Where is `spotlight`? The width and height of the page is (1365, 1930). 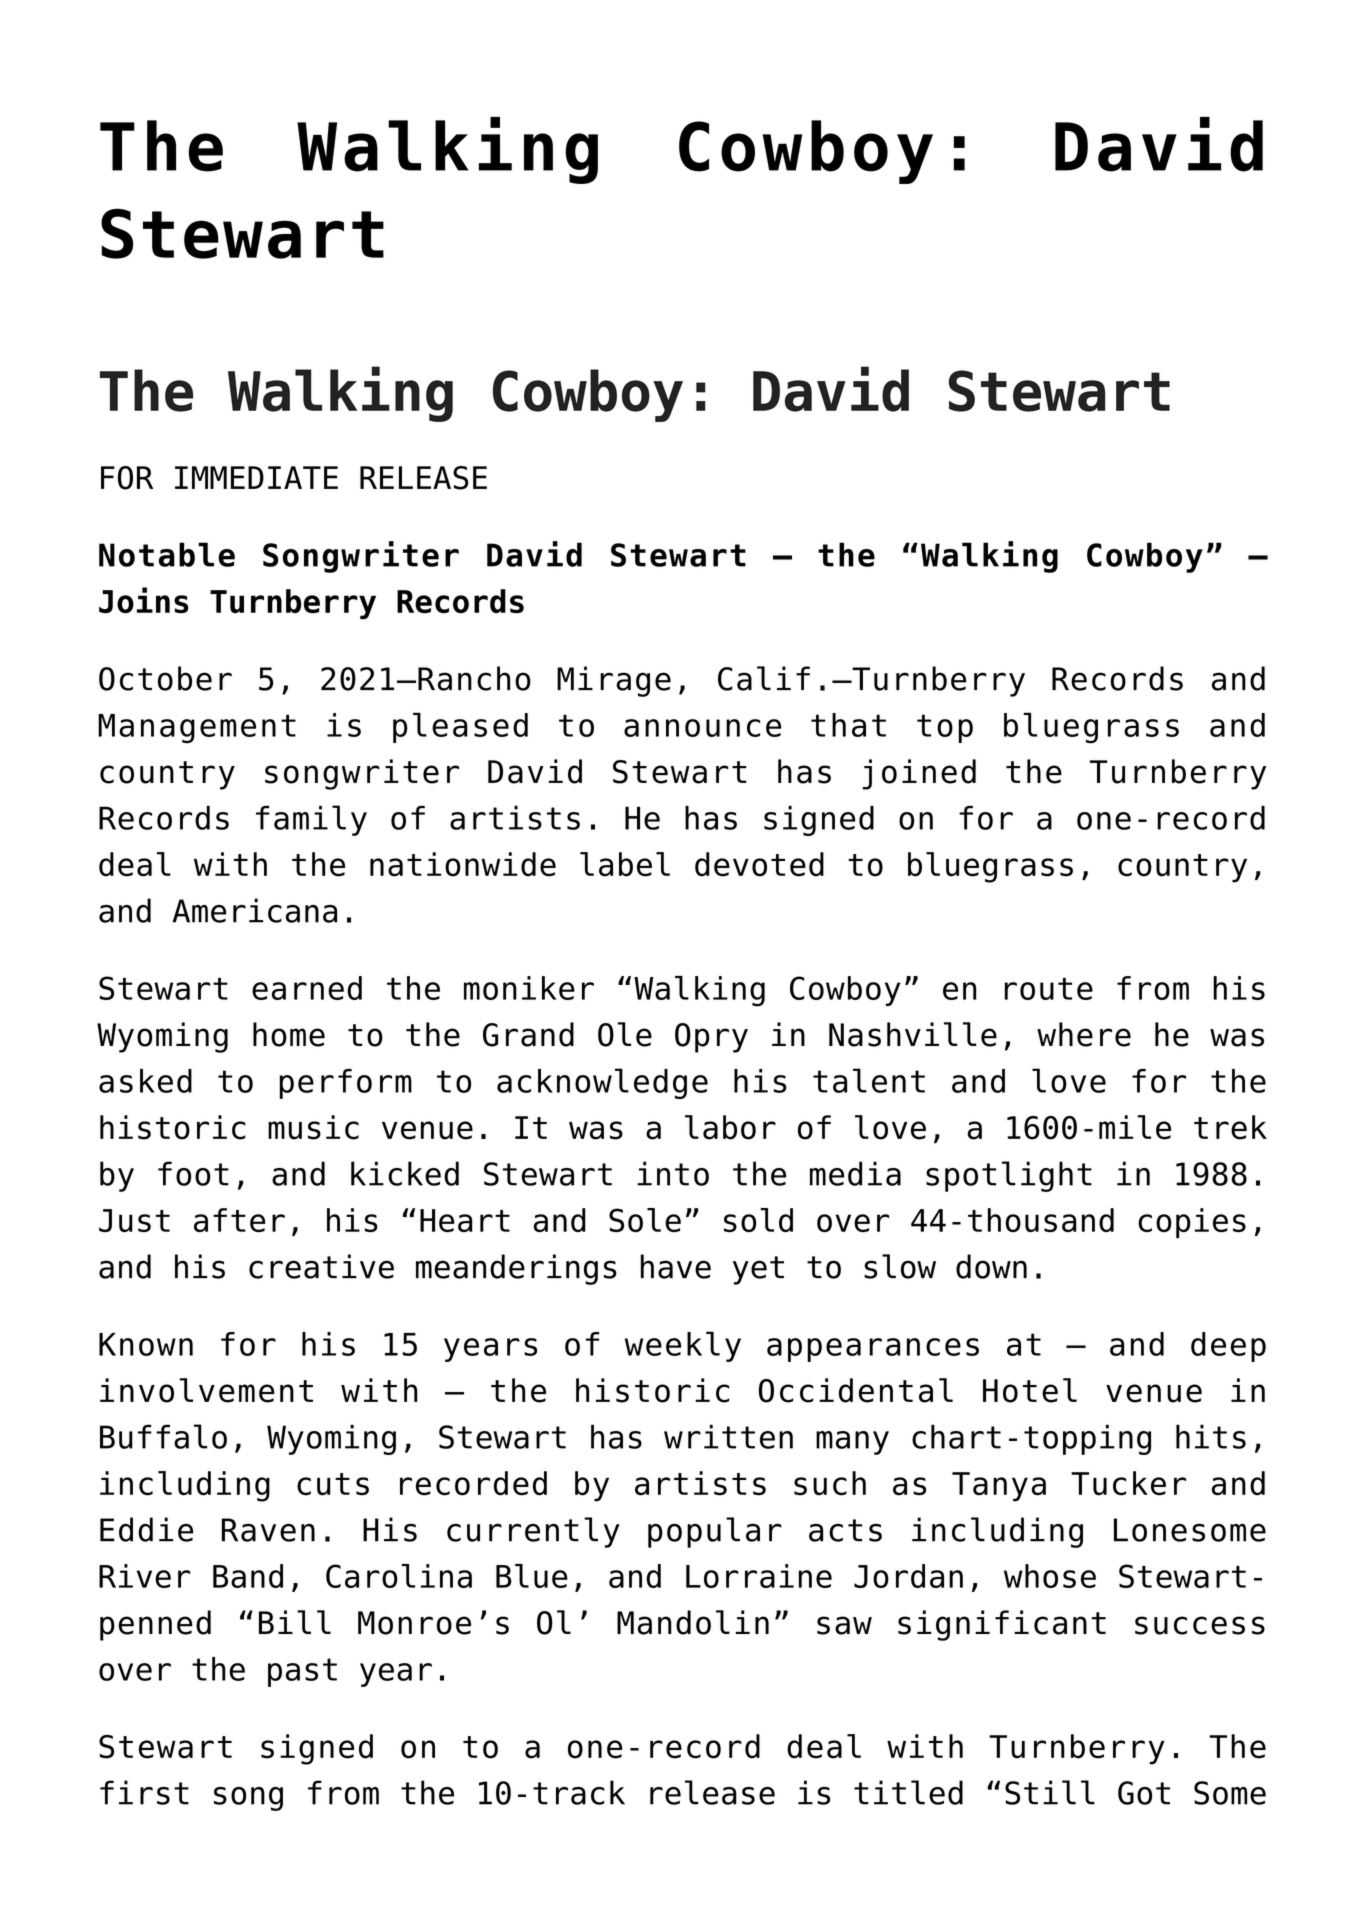
spotlight is located at coordinates (1009, 1176).
